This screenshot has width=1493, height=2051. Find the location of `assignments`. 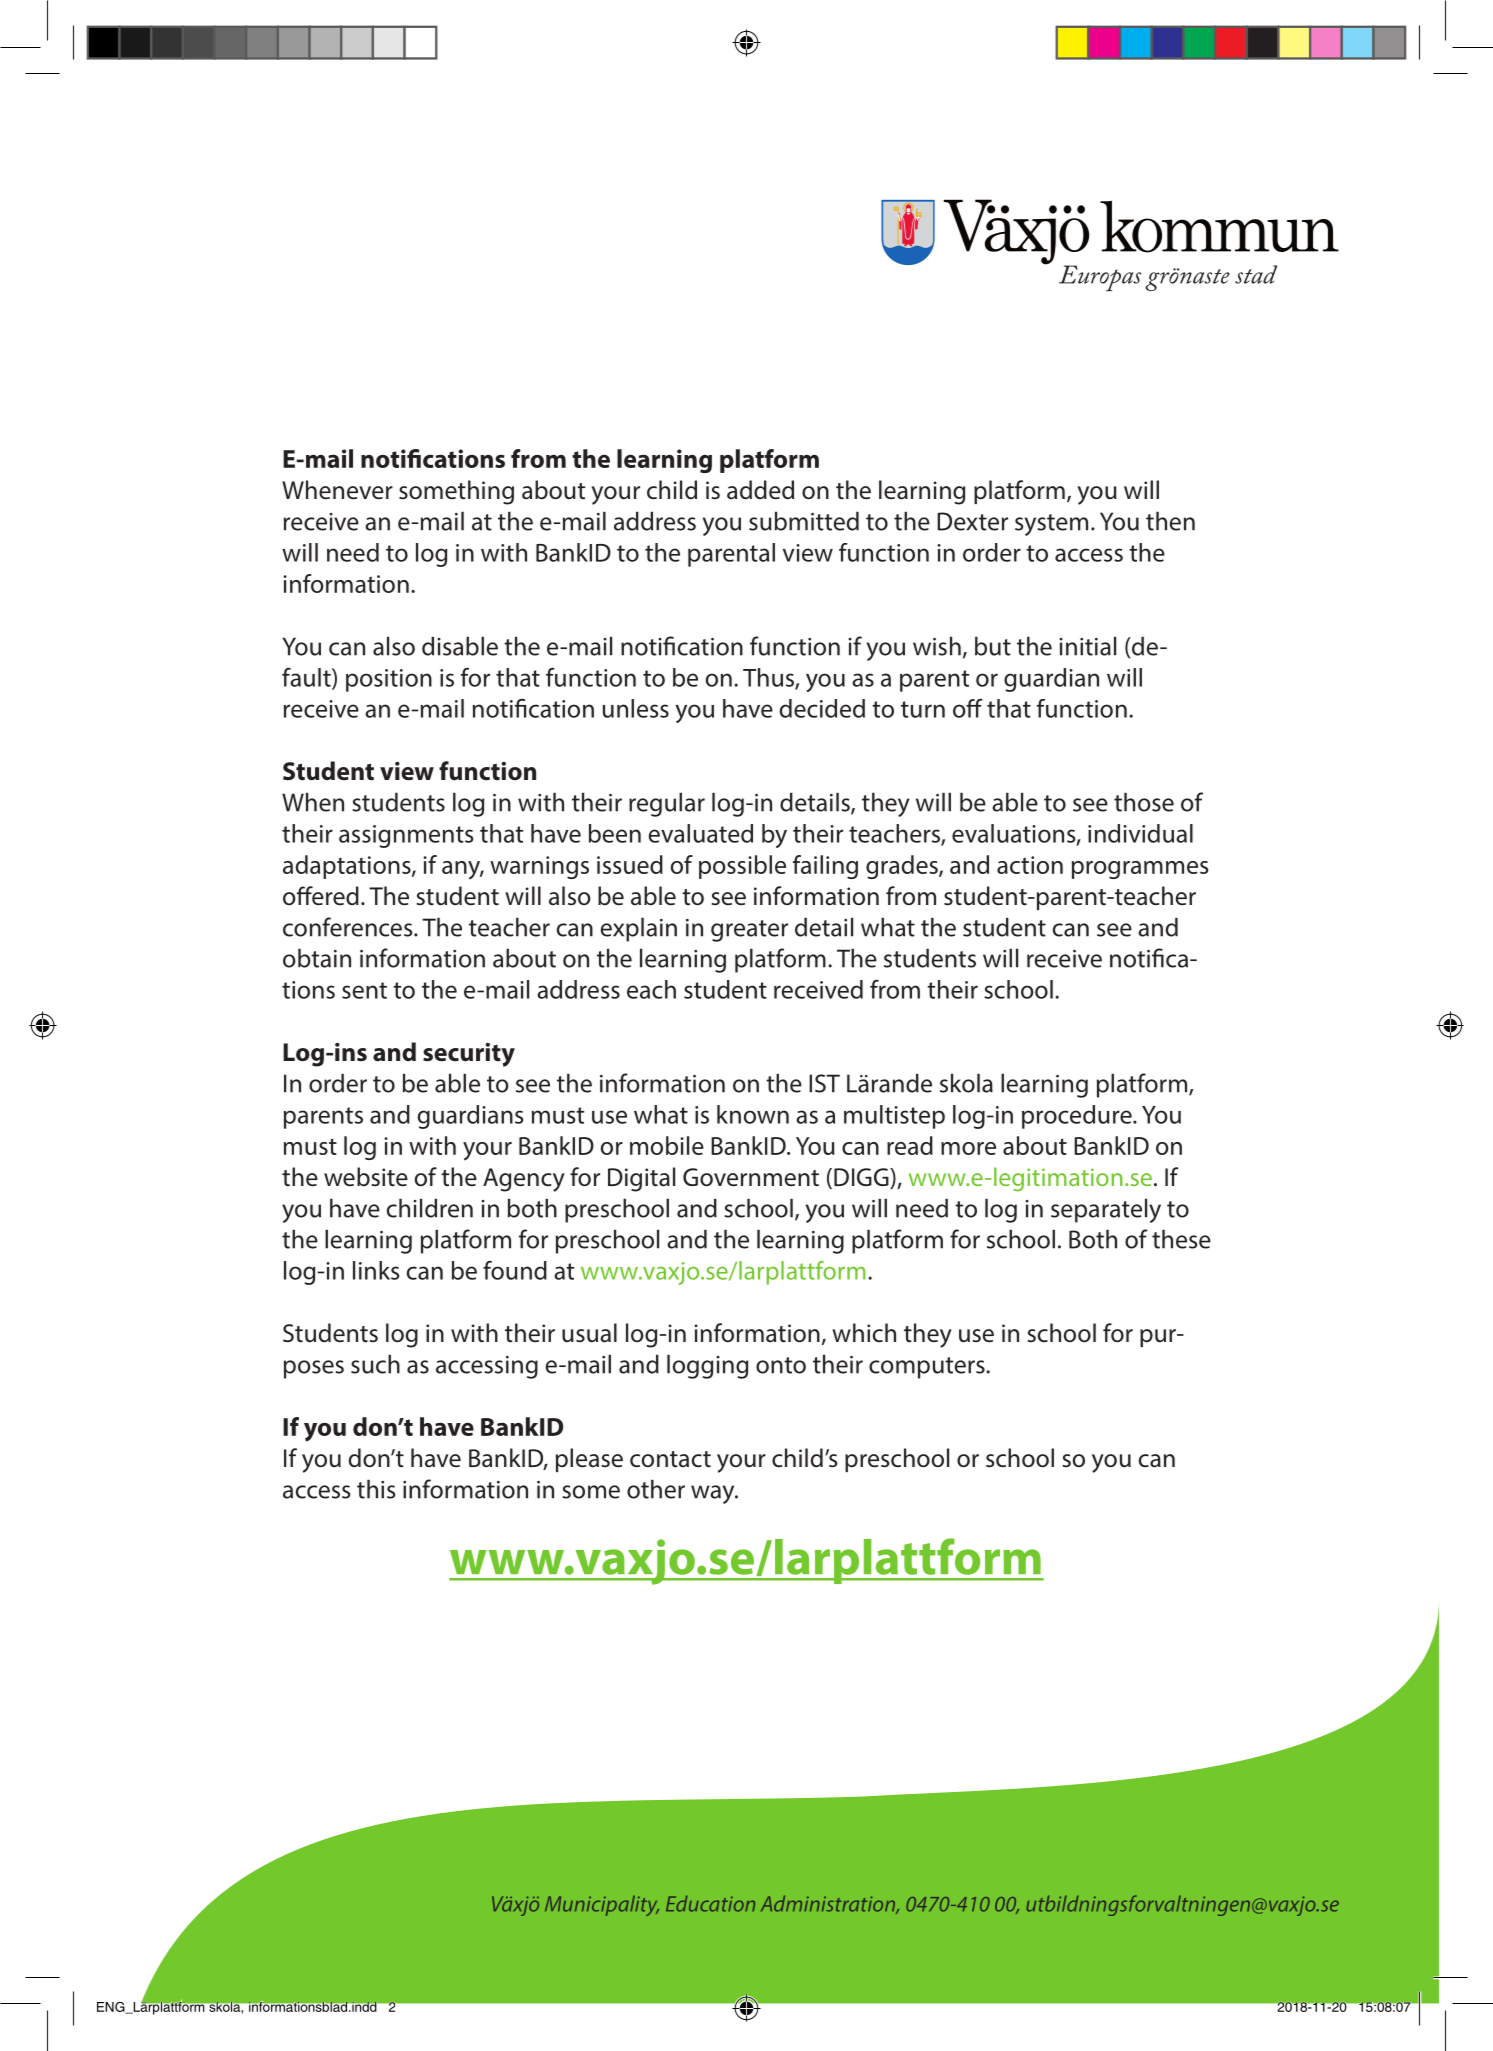

assignments is located at coordinates (406, 836).
